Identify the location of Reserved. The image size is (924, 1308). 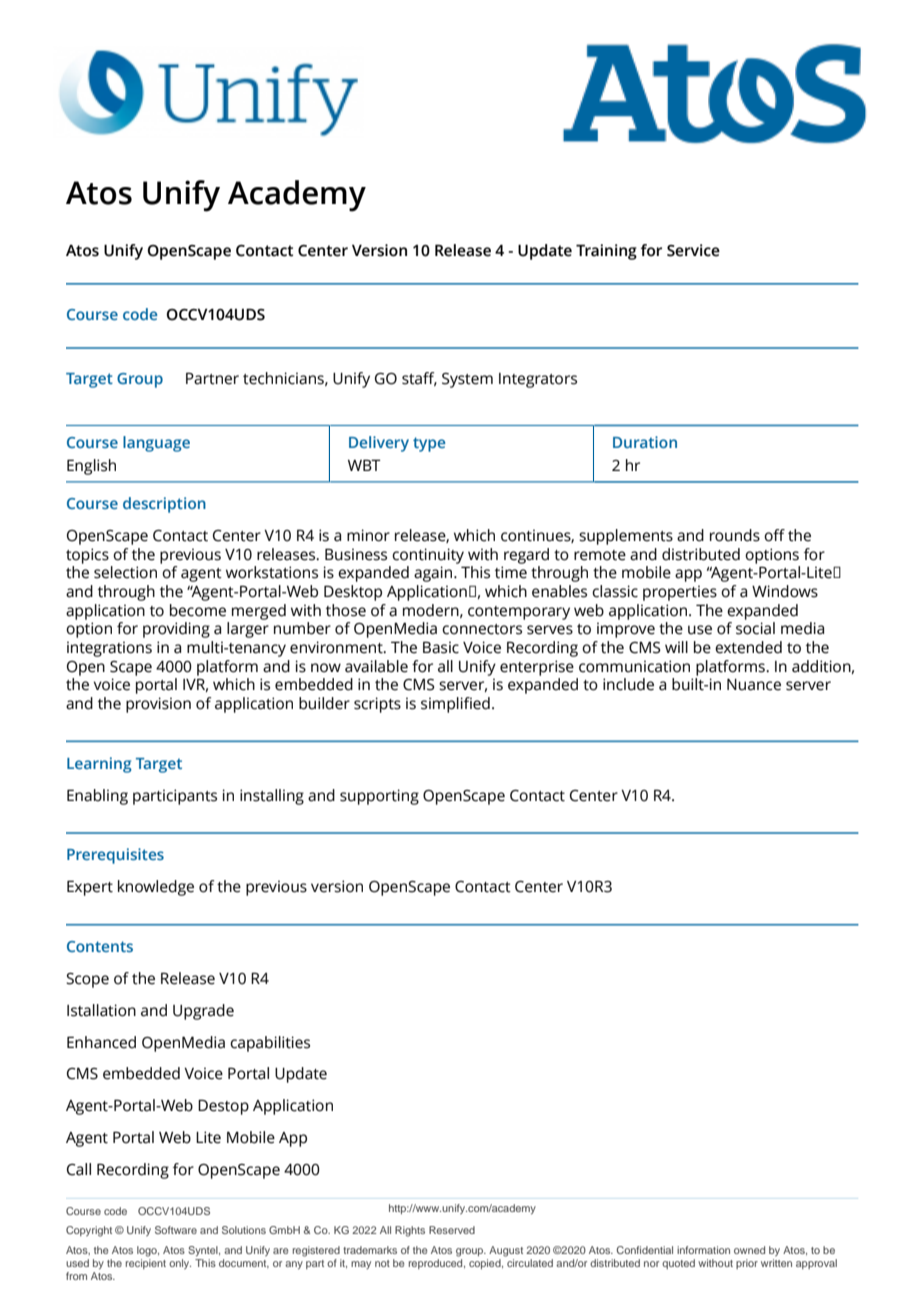
(452, 1230).
